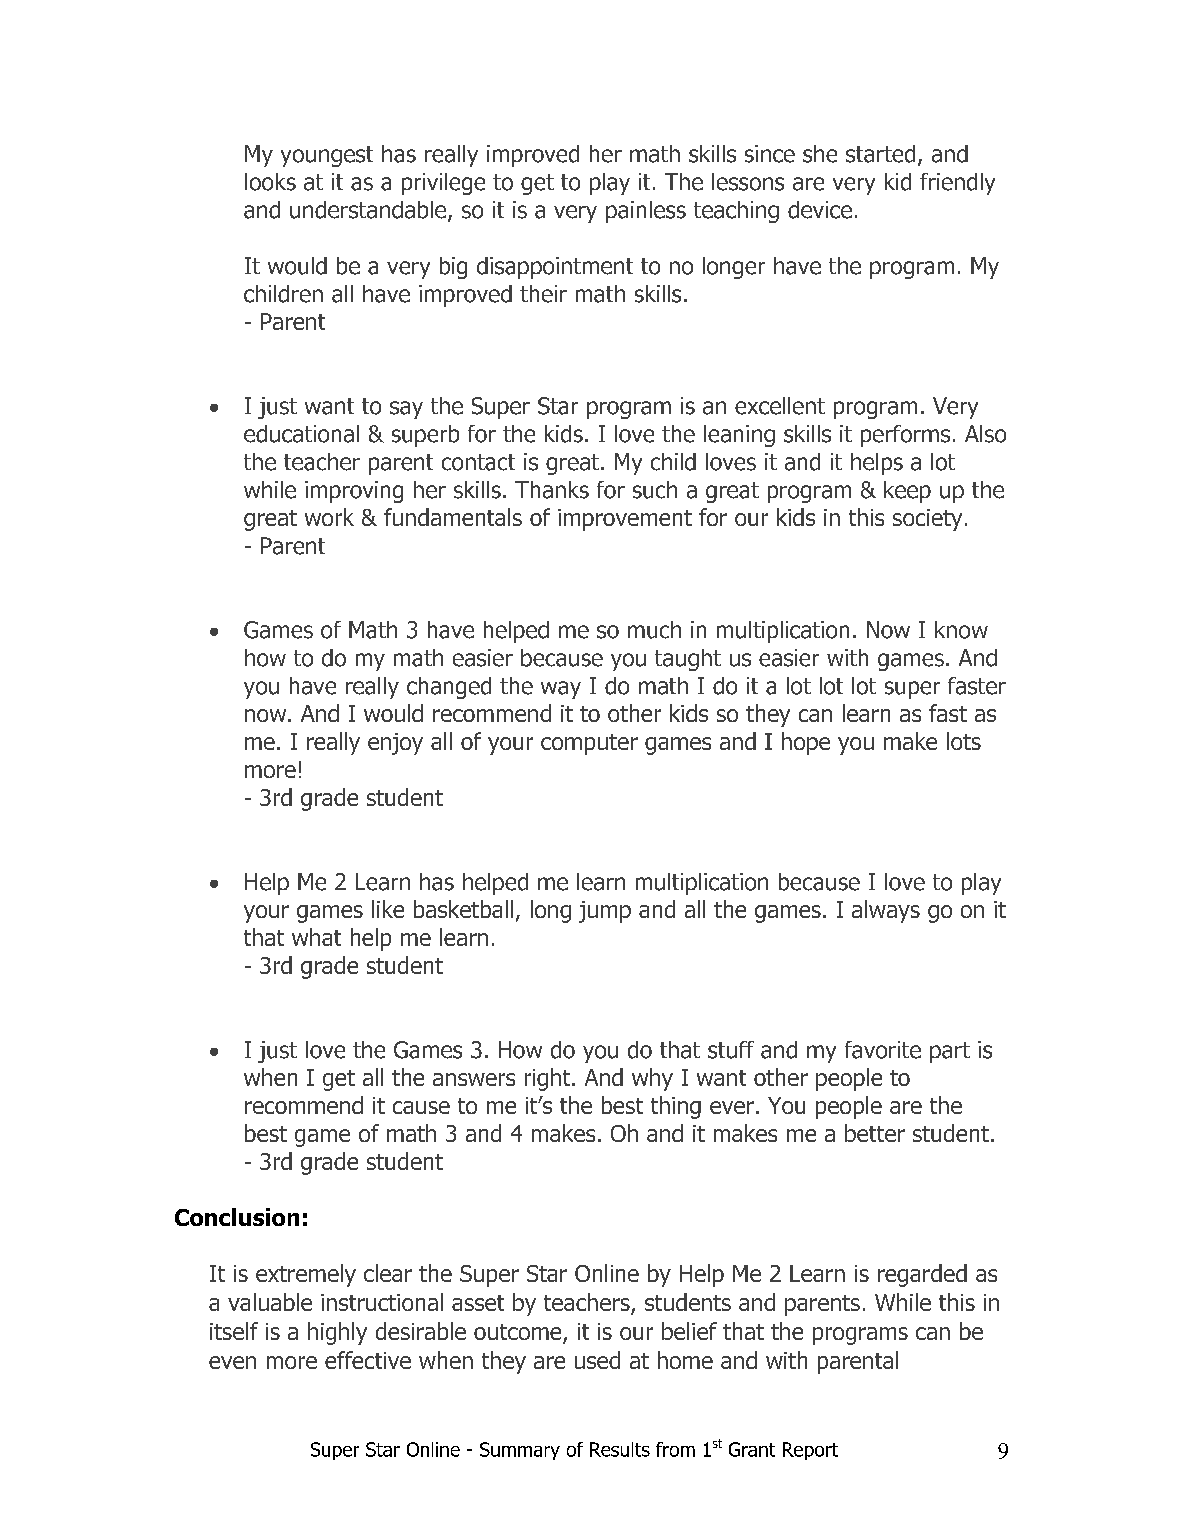 The image size is (1183, 1530). Describe the element at coordinates (368, 1360) in the screenshot. I see `effective` at that location.
